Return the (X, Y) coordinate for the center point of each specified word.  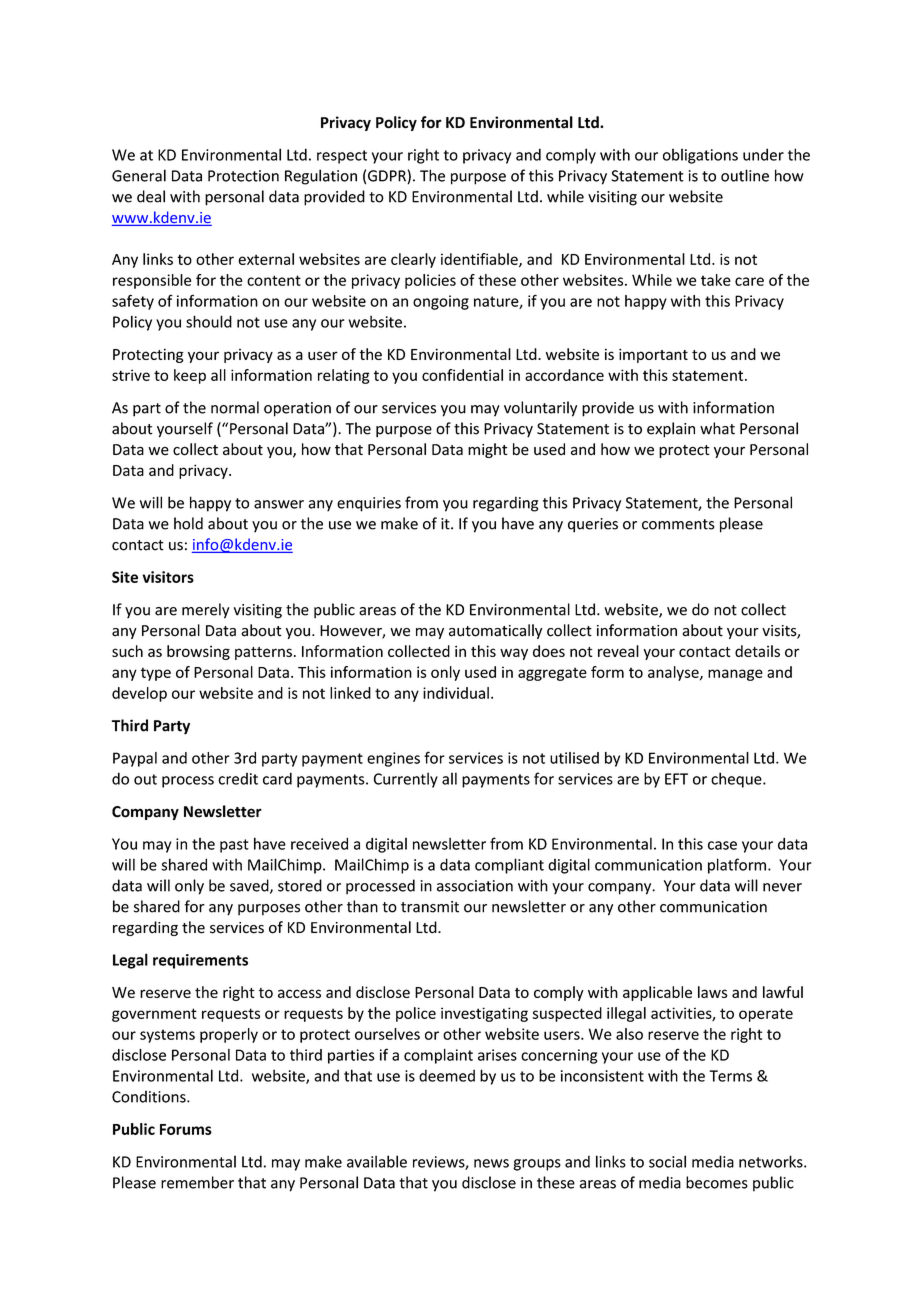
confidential (462, 375)
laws (713, 992)
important (653, 355)
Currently (406, 780)
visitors (168, 577)
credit (238, 779)
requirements (200, 961)
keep (190, 376)
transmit (430, 907)
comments (678, 524)
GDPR (388, 177)
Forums (186, 1129)
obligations (700, 156)
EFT (676, 779)
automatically (495, 631)
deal (151, 196)
